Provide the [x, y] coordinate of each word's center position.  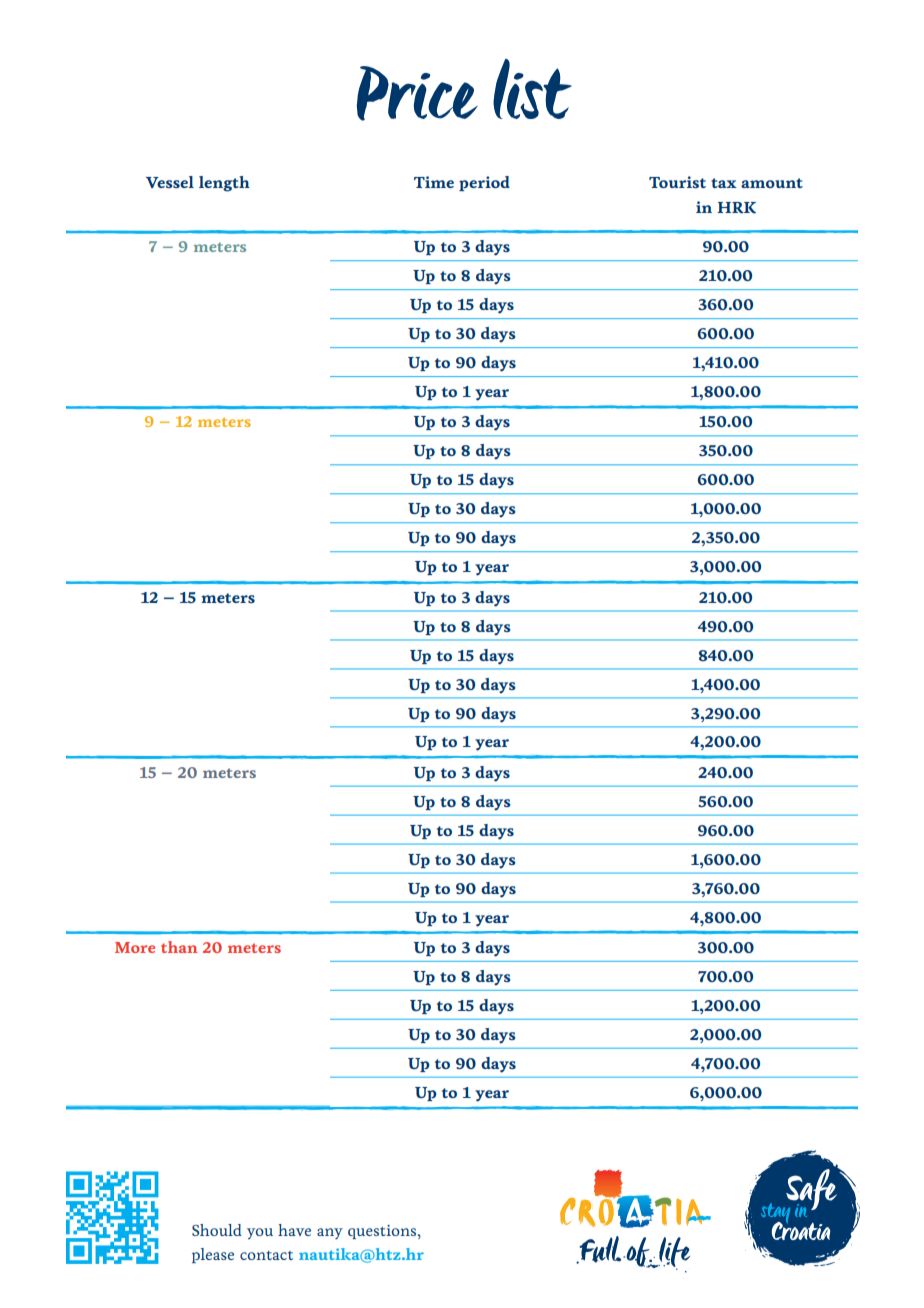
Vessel [170, 182]
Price [417, 93]
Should [217, 1230]
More [135, 947]
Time [434, 182]
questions [382, 1232]
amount [772, 183]
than [179, 947]
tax [724, 183]
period [484, 183]
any [330, 1233]
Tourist [677, 182]
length [224, 184]
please [213, 1255]
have [294, 1230]
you [260, 1233]
